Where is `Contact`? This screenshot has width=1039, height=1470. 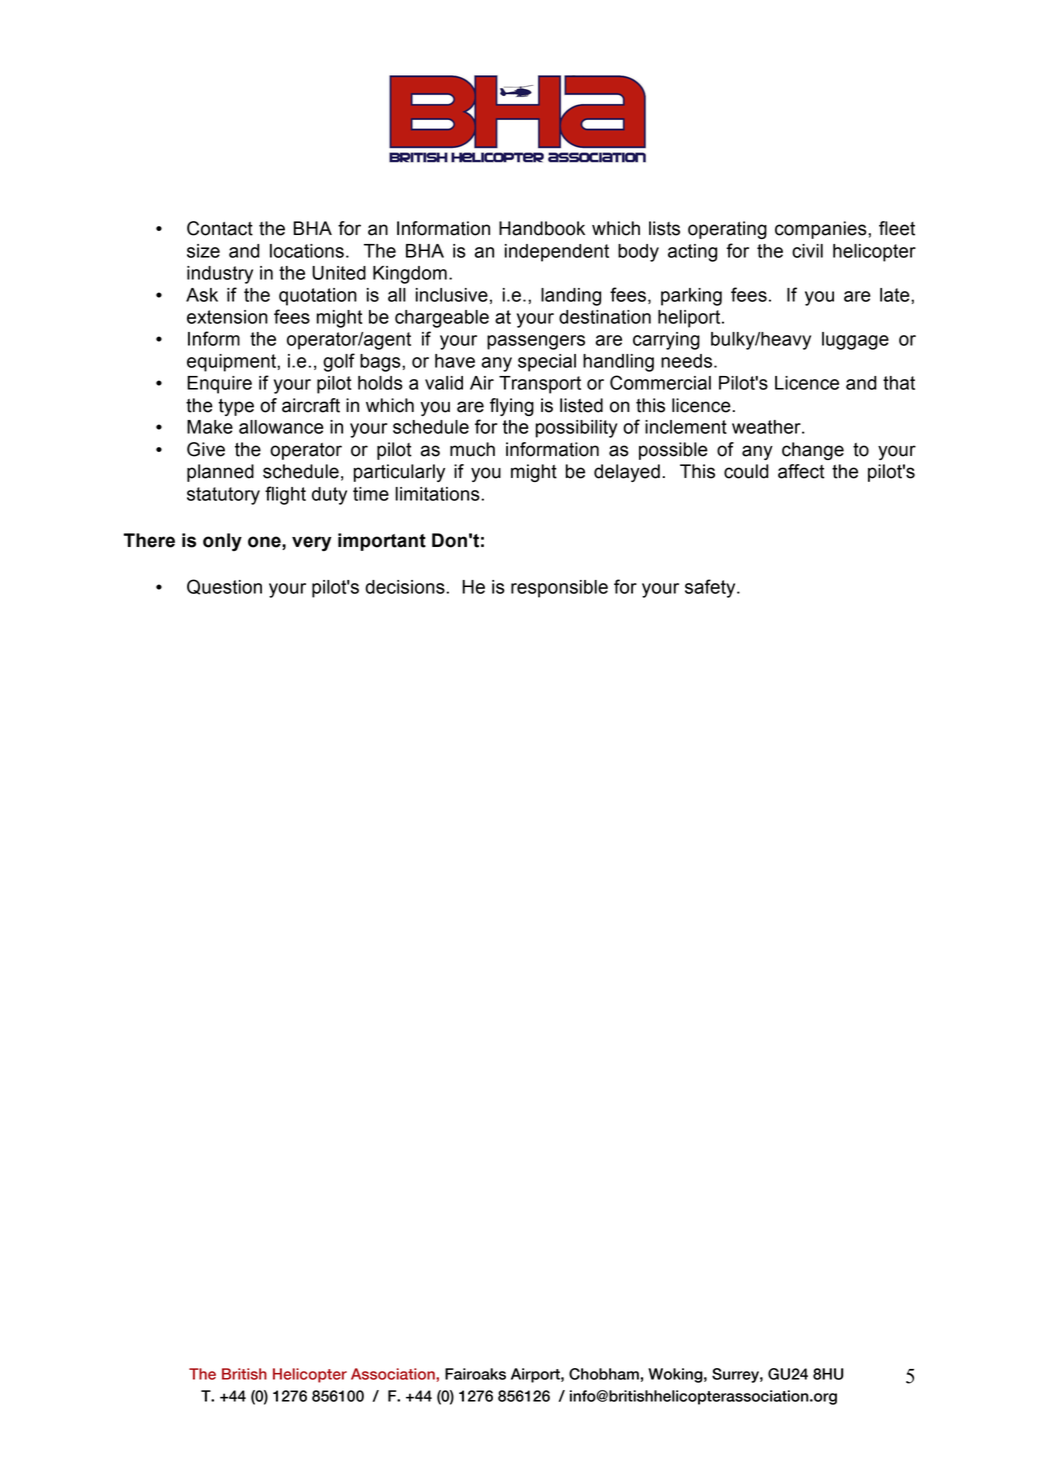 Contact is located at coordinates (220, 228).
